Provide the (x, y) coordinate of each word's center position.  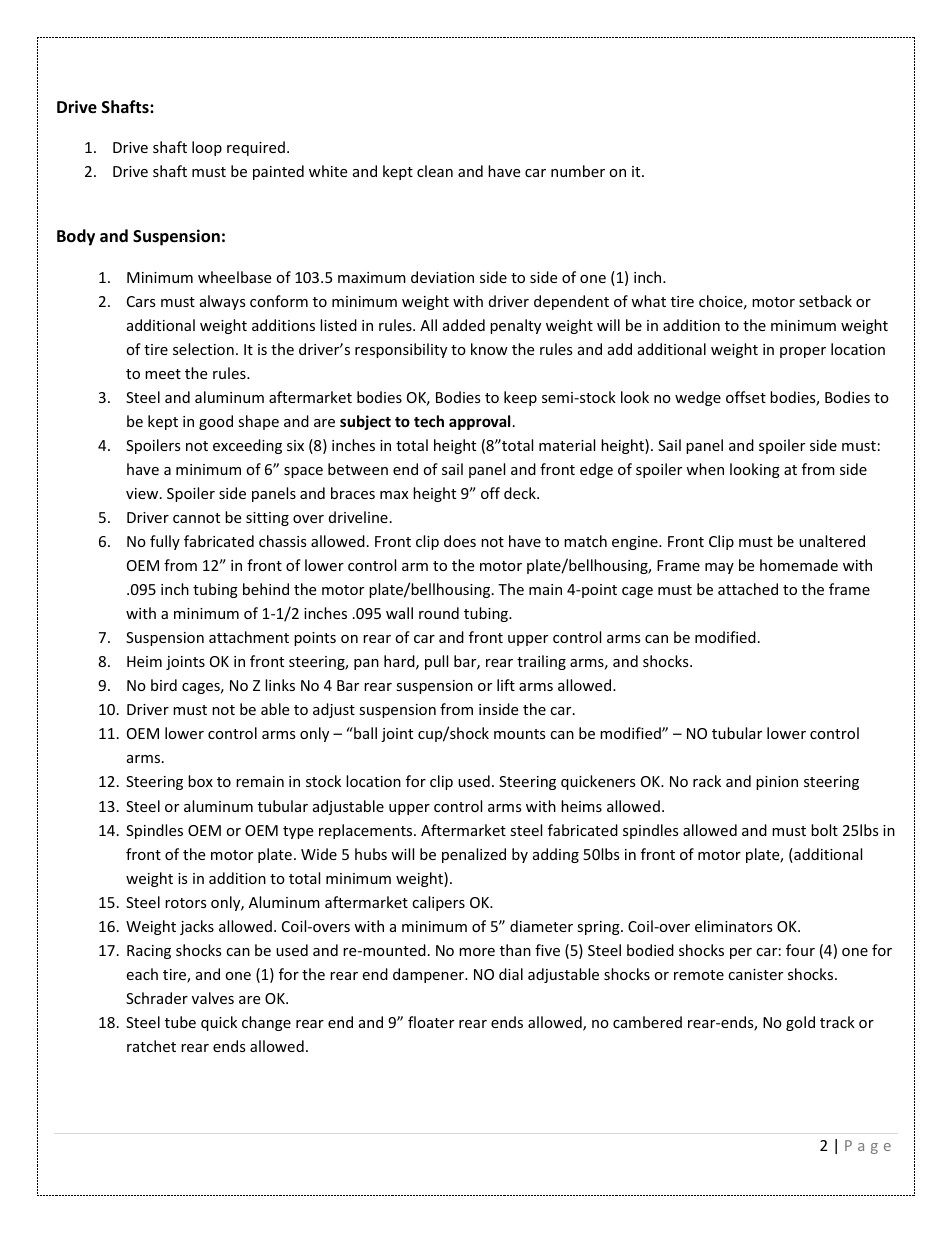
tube (180, 1022)
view (143, 493)
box (200, 781)
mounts (520, 734)
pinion (777, 783)
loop (207, 148)
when (705, 469)
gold (800, 1023)
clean (435, 171)
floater (431, 1022)
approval (479, 422)
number (578, 171)
